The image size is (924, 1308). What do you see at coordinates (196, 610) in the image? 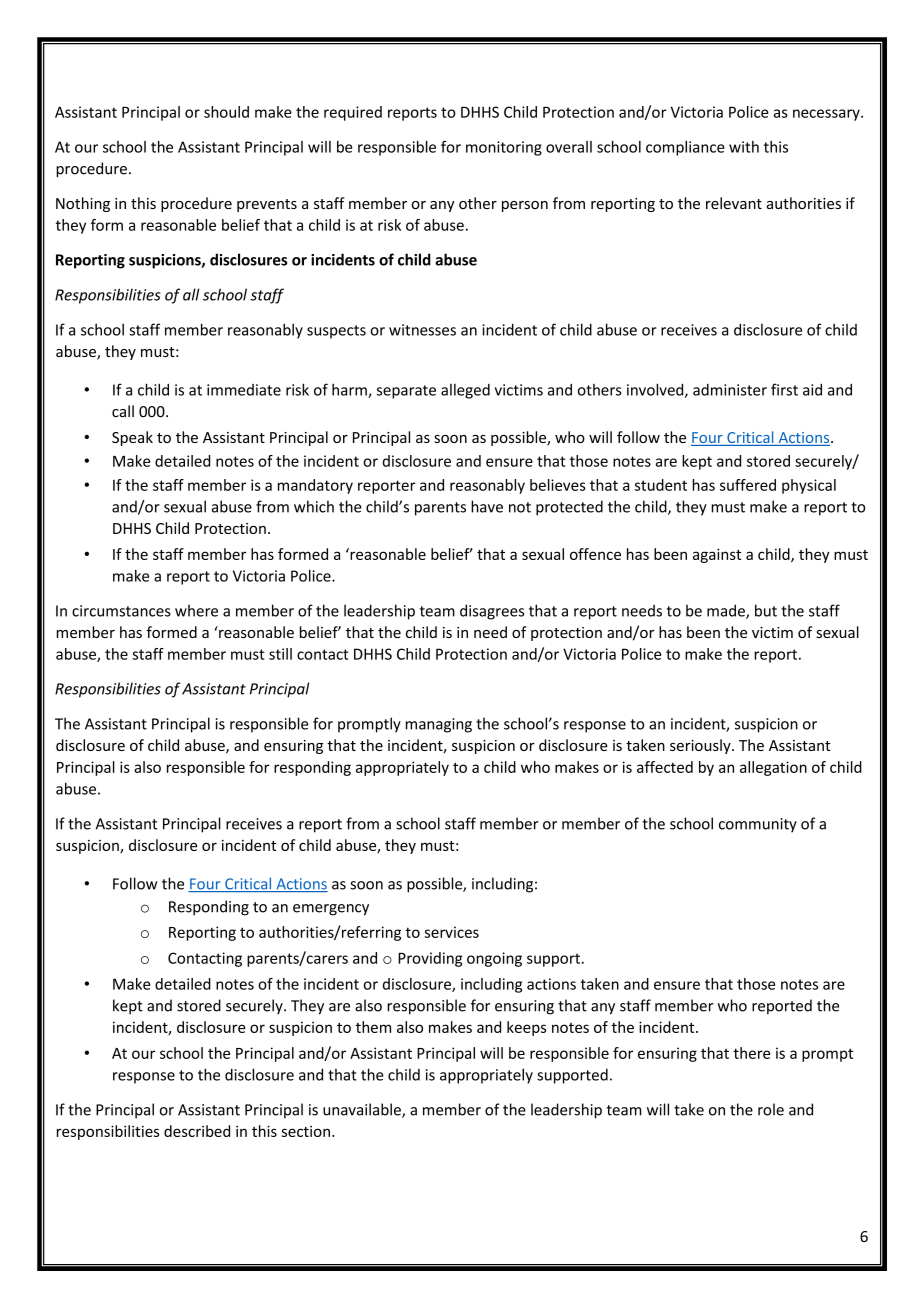
I see `where` at bounding box center [196, 610].
